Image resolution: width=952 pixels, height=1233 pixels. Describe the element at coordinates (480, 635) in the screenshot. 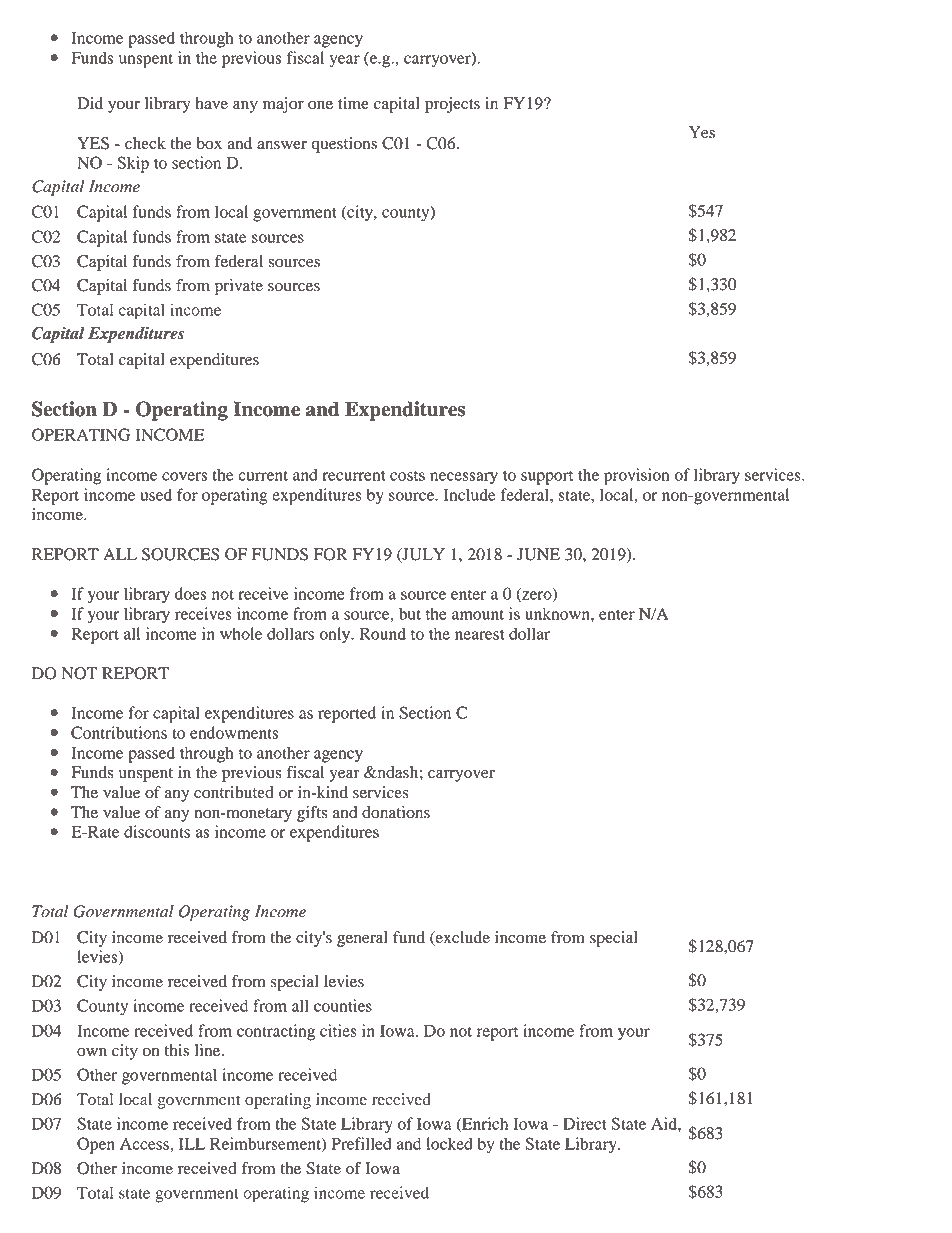

I see `nearest` at that location.
